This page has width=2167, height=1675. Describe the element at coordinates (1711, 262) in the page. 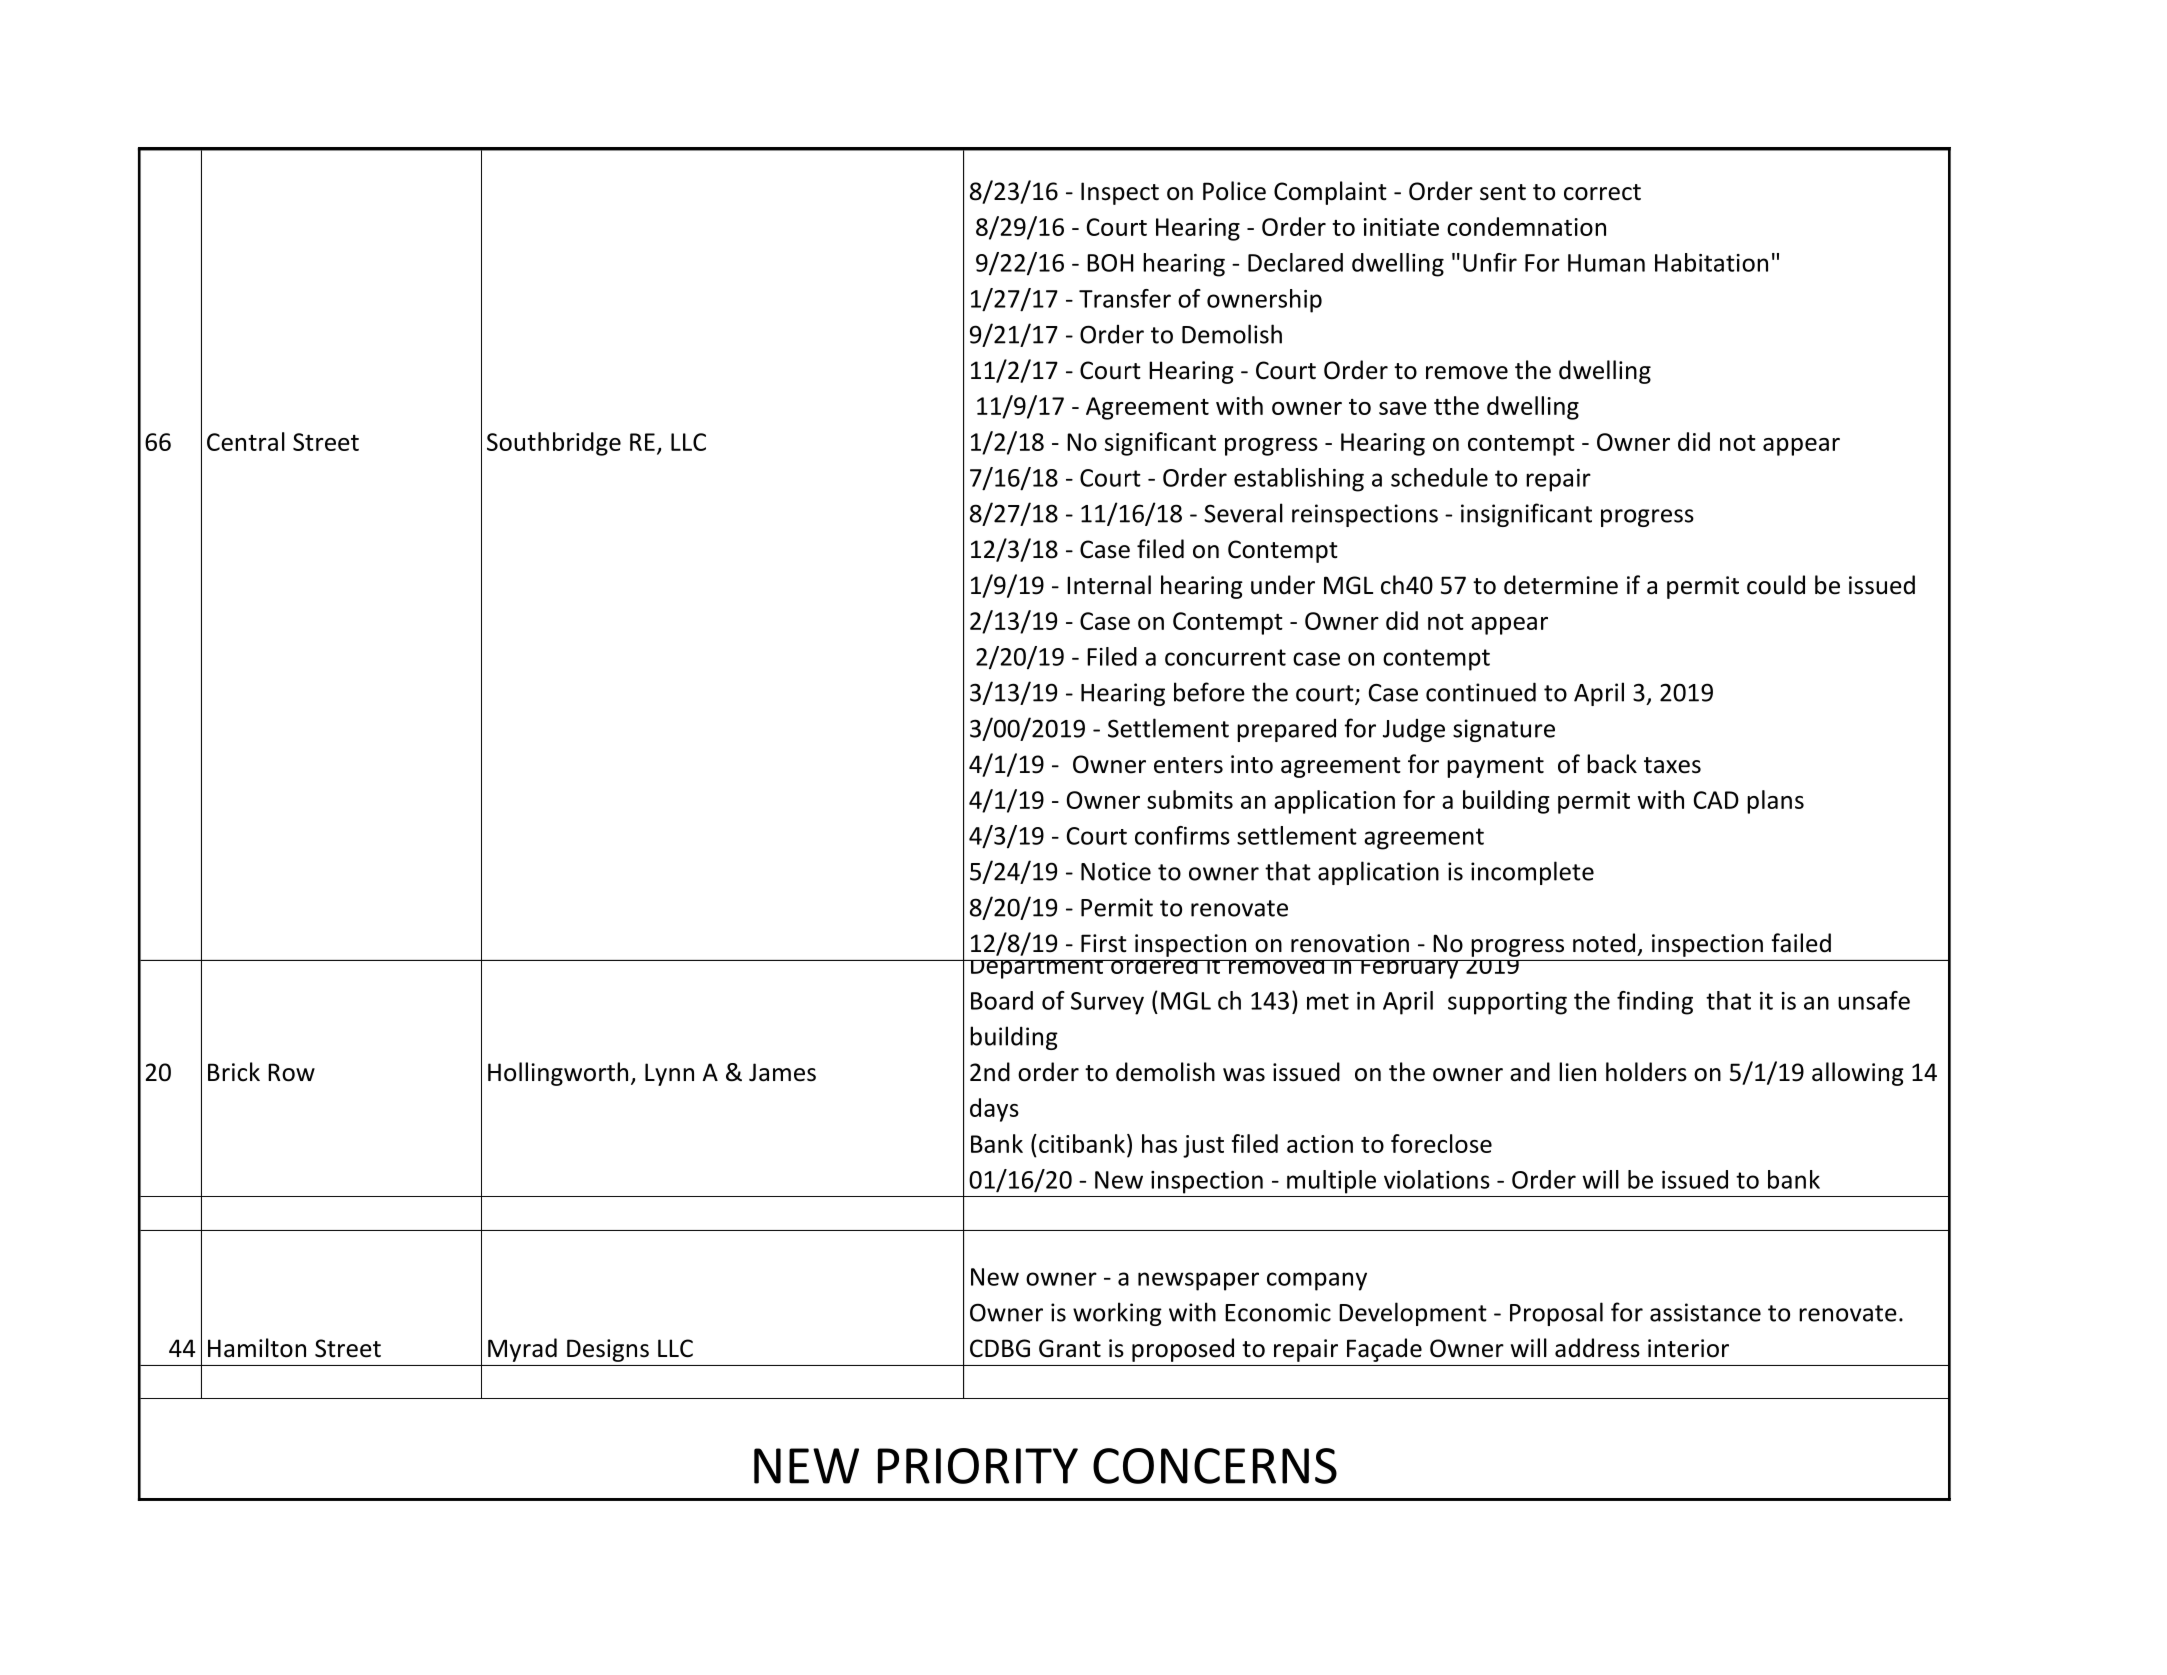

I see `Habitation` at that location.
